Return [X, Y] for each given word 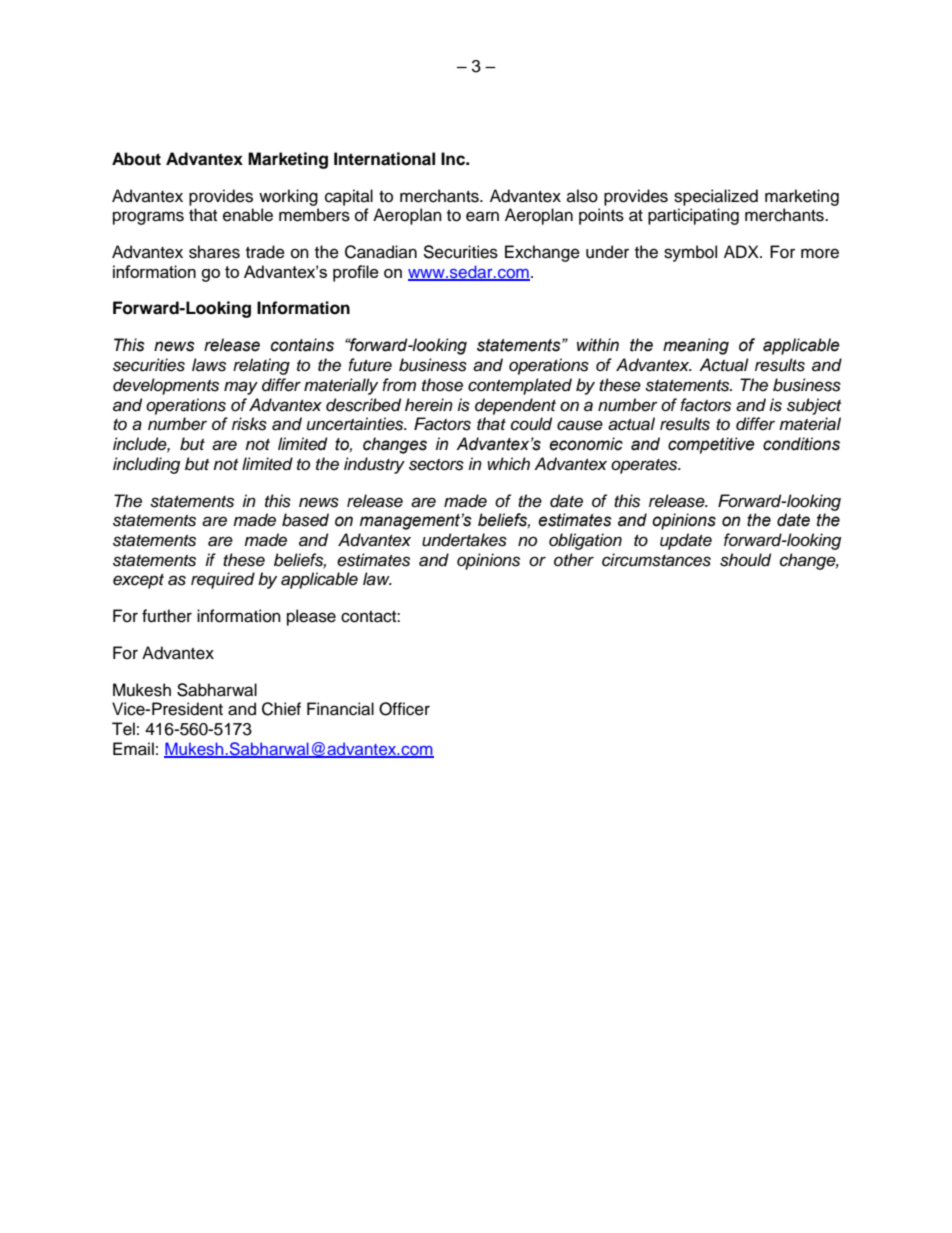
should [745, 560]
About [136, 159]
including [146, 465]
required [223, 580]
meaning [696, 346]
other [574, 560]
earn [482, 216]
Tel [123, 729]
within [598, 345]
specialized [716, 197]
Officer [404, 709]
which [508, 464]
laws [209, 365]
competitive [711, 445]
